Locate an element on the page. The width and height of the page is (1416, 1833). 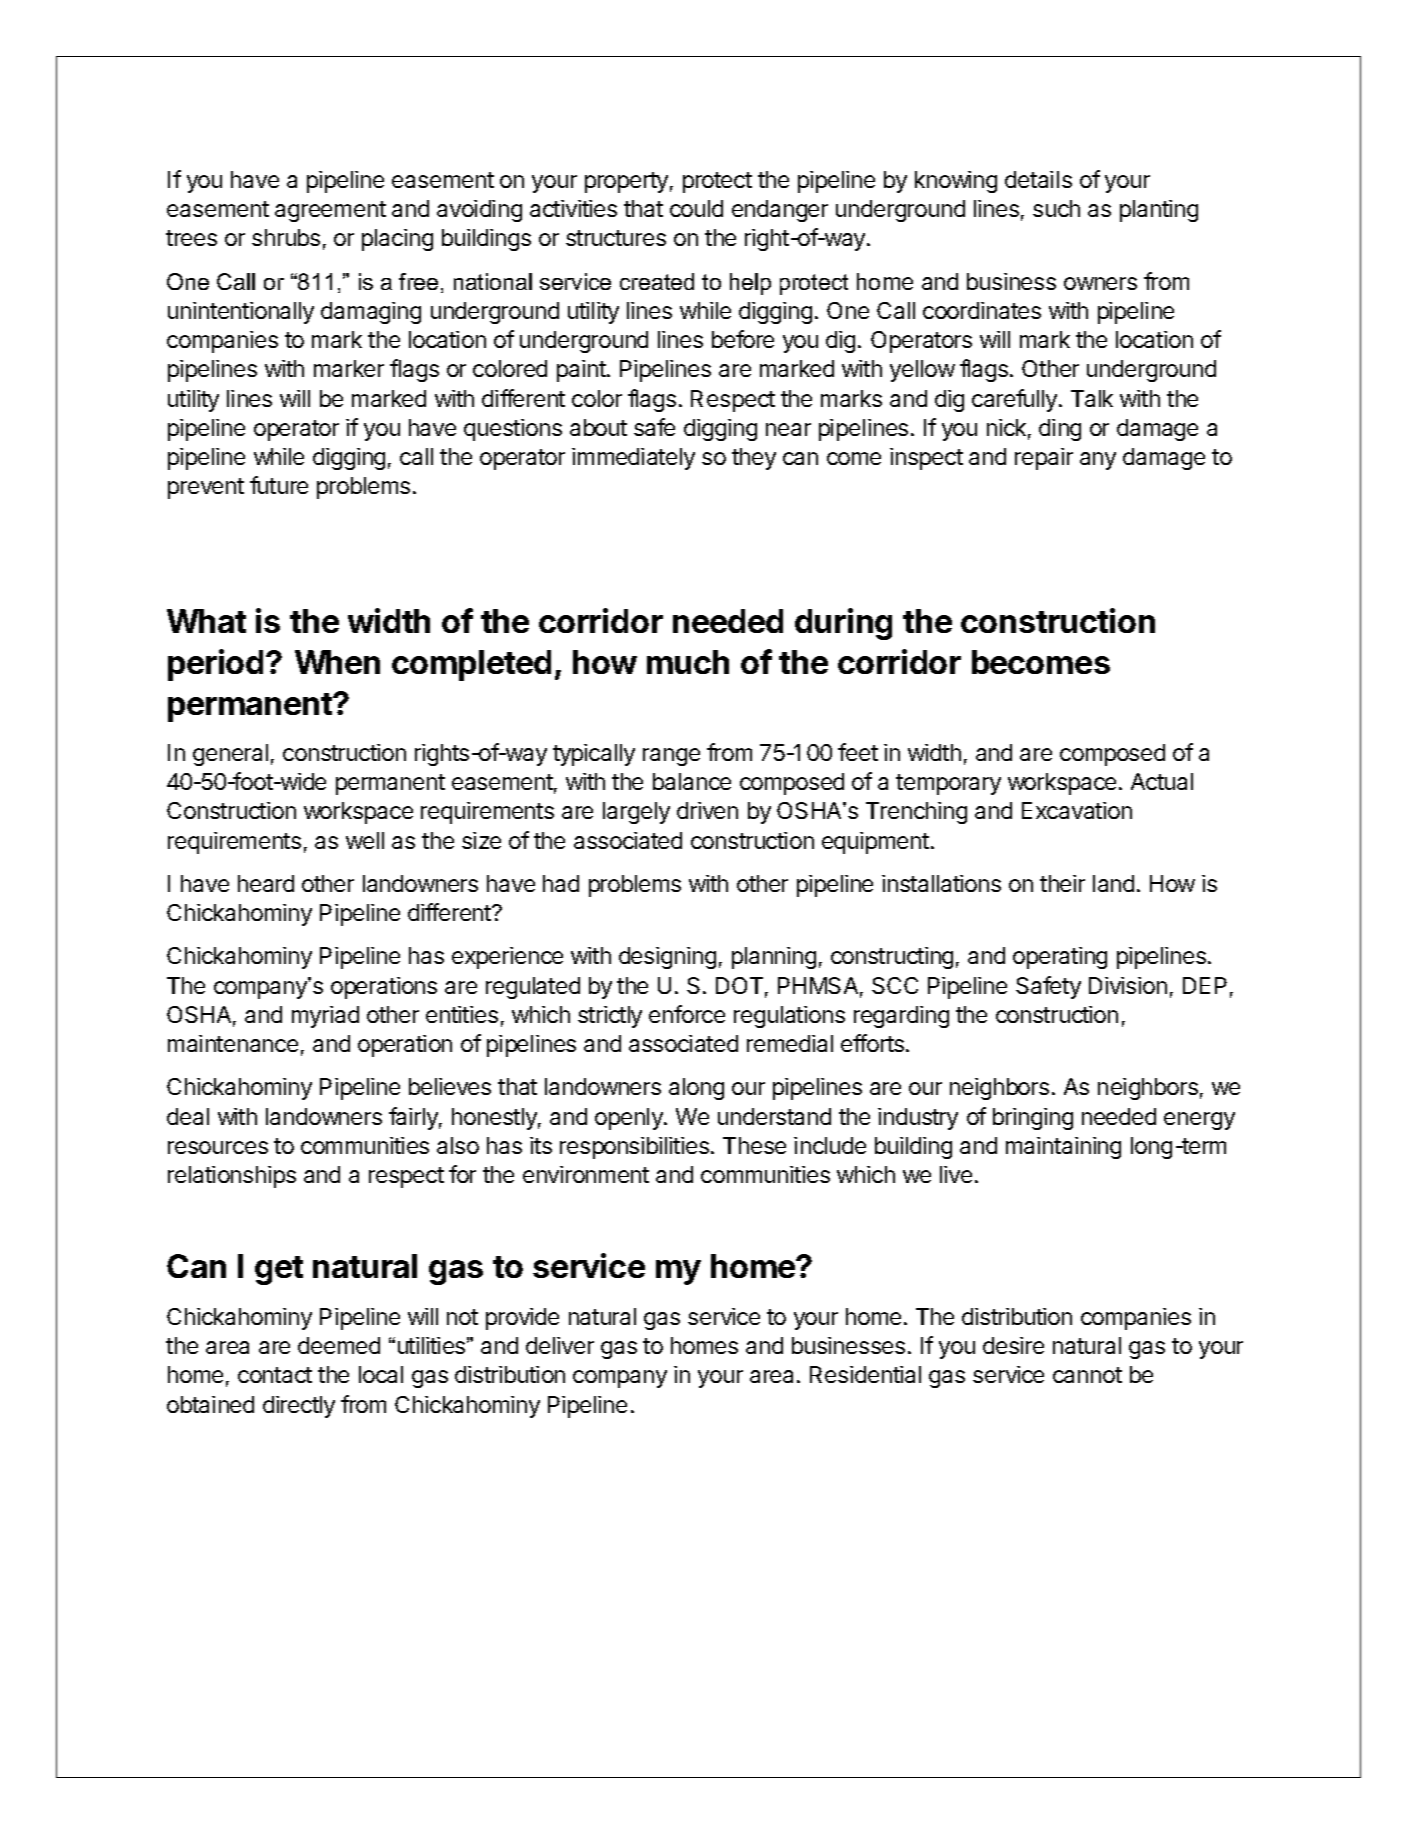
could is located at coordinates (696, 208).
